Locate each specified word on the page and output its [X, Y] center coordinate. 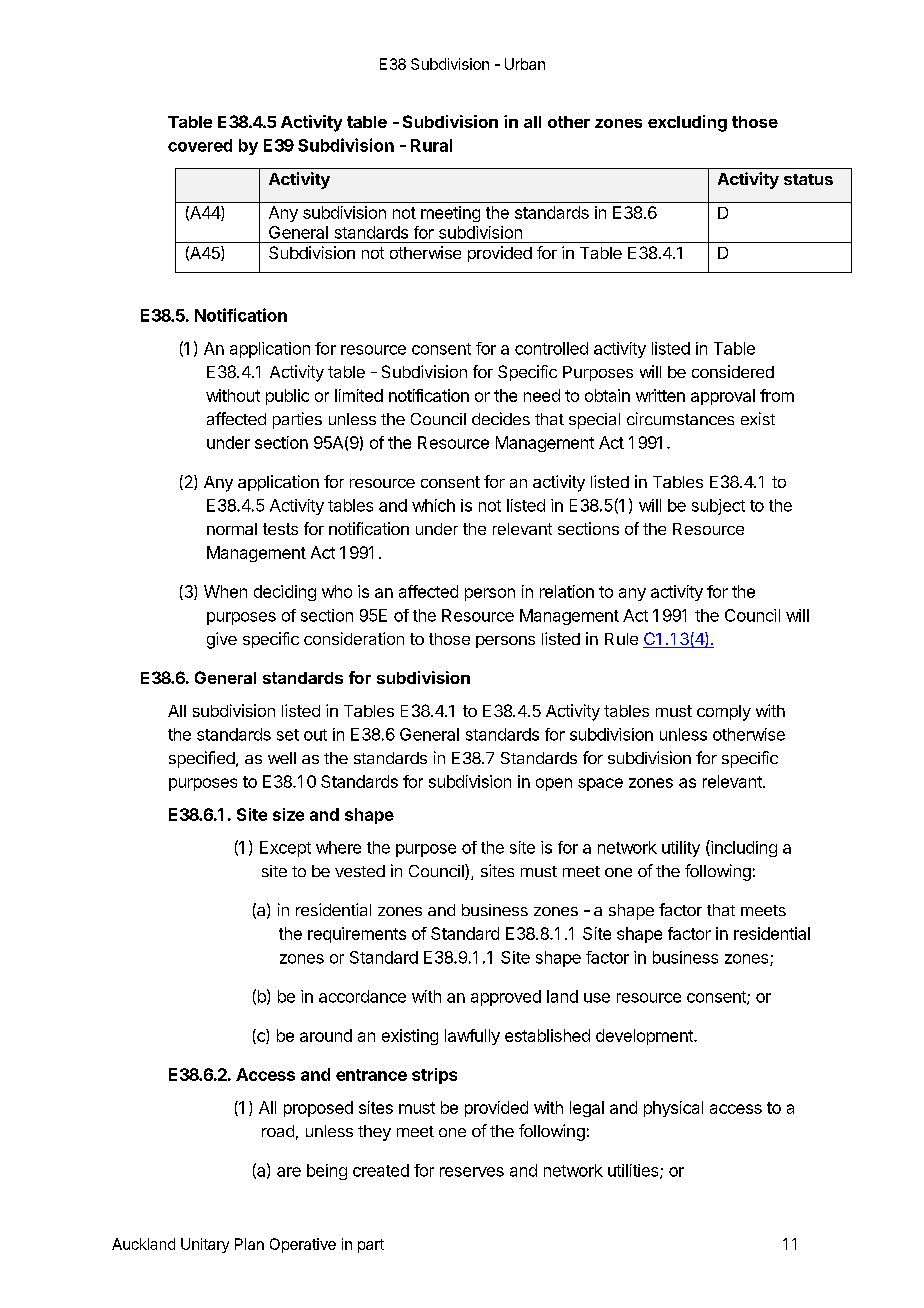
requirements [357, 935]
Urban [525, 64]
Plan [249, 1244]
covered [200, 145]
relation [567, 591]
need [542, 395]
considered [733, 371]
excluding [687, 123]
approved [506, 998]
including [743, 848]
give [222, 640]
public [287, 397]
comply [724, 713]
